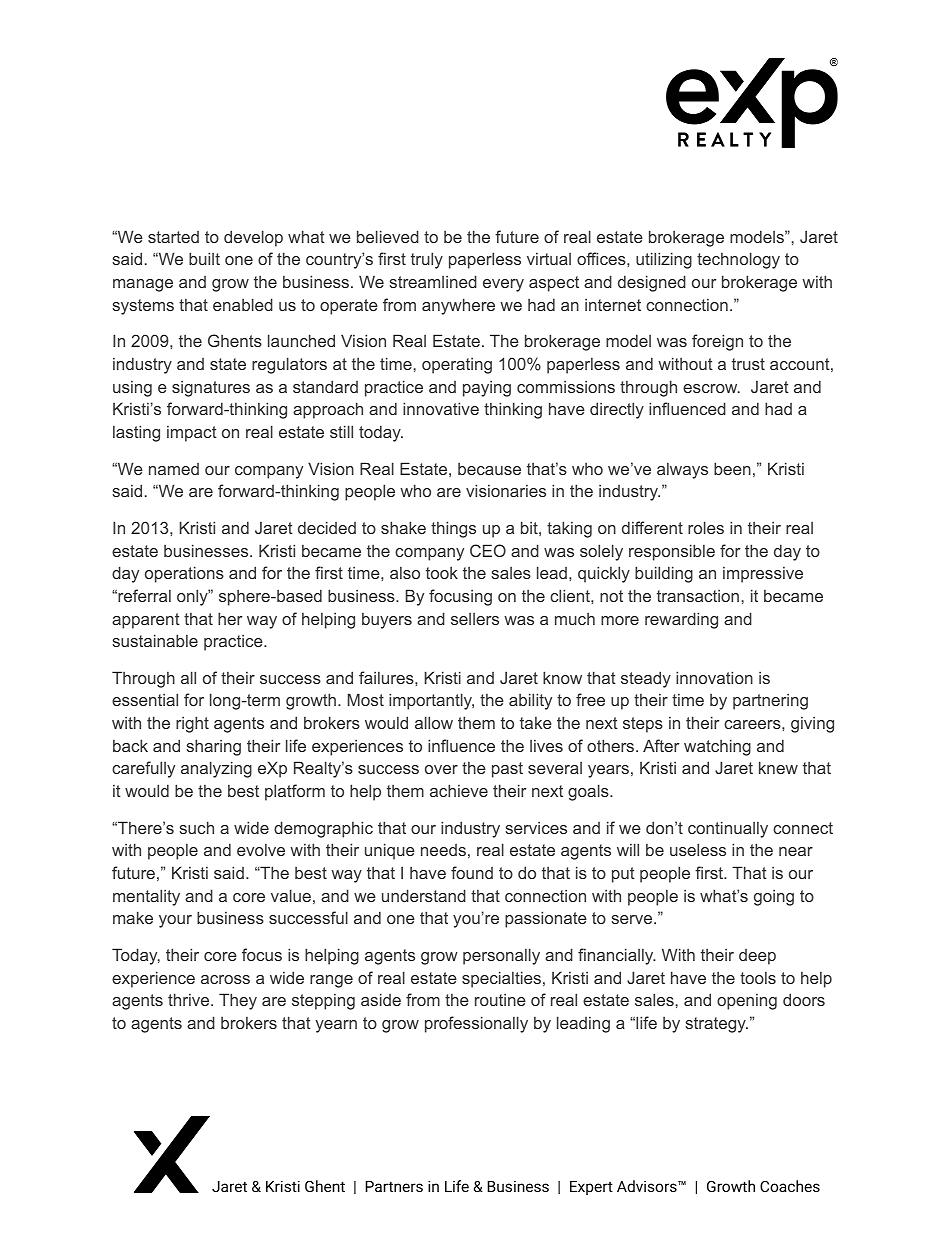  I want to click on right, so click(192, 724).
